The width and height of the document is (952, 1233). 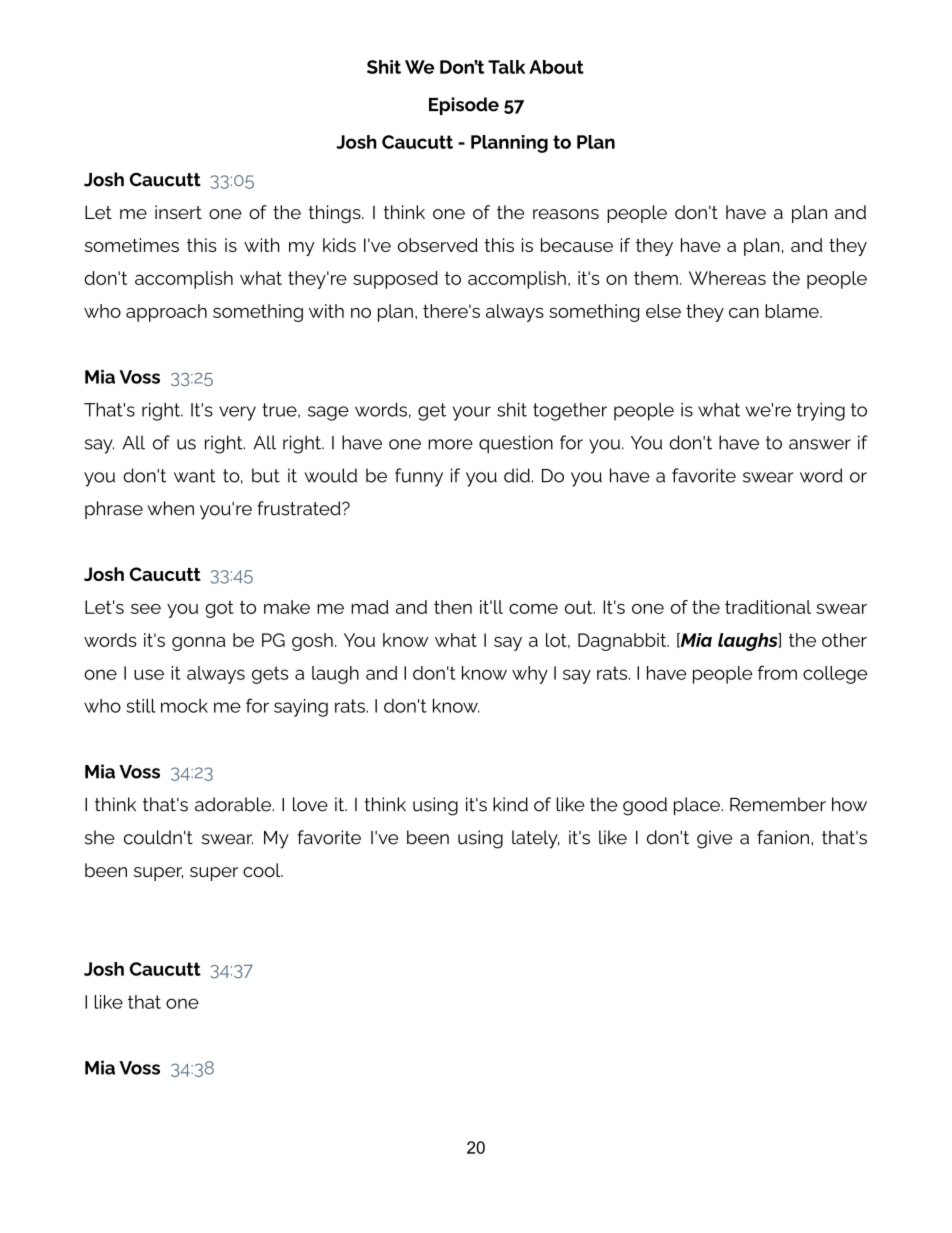 What do you see at coordinates (472, 413) in the document?
I see `your` at bounding box center [472, 413].
